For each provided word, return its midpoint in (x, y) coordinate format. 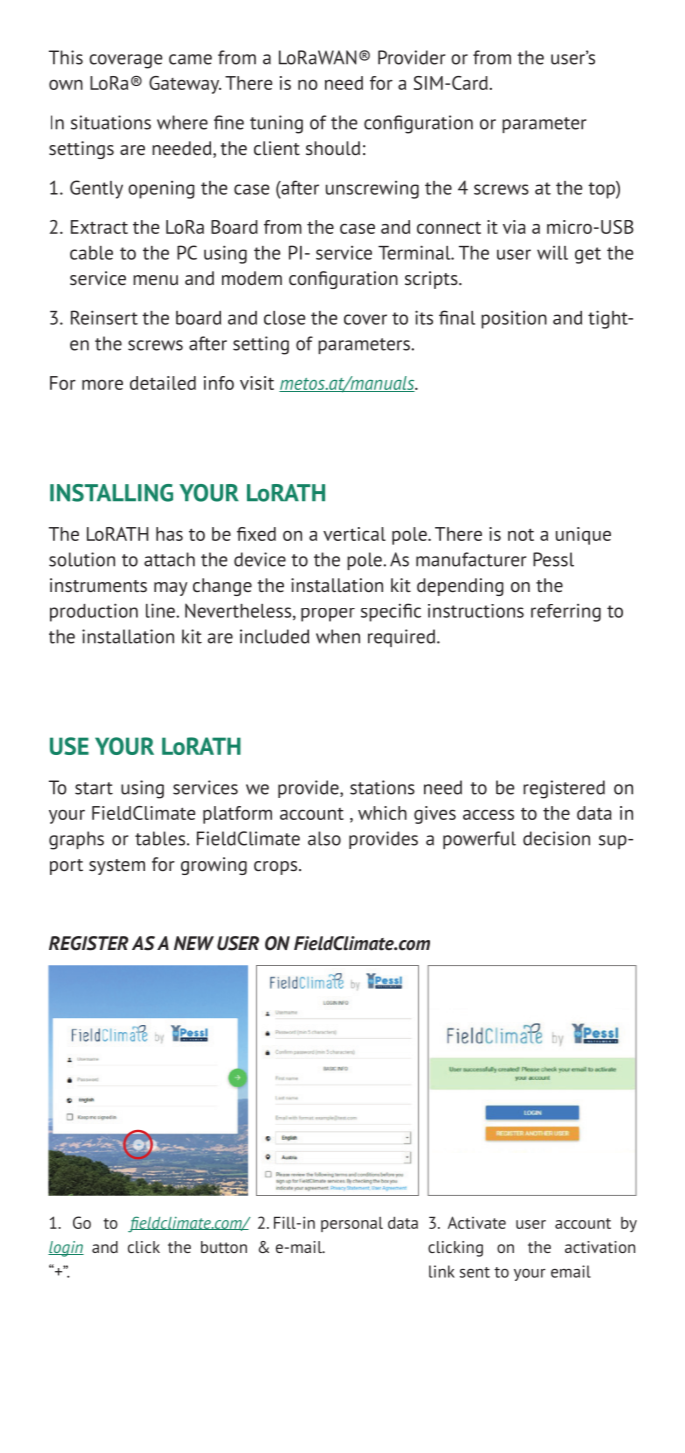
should (333, 148)
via (514, 227)
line (161, 610)
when (338, 636)
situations (111, 122)
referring (566, 613)
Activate (477, 1222)
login (66, 1249)
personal (352, 1224)
